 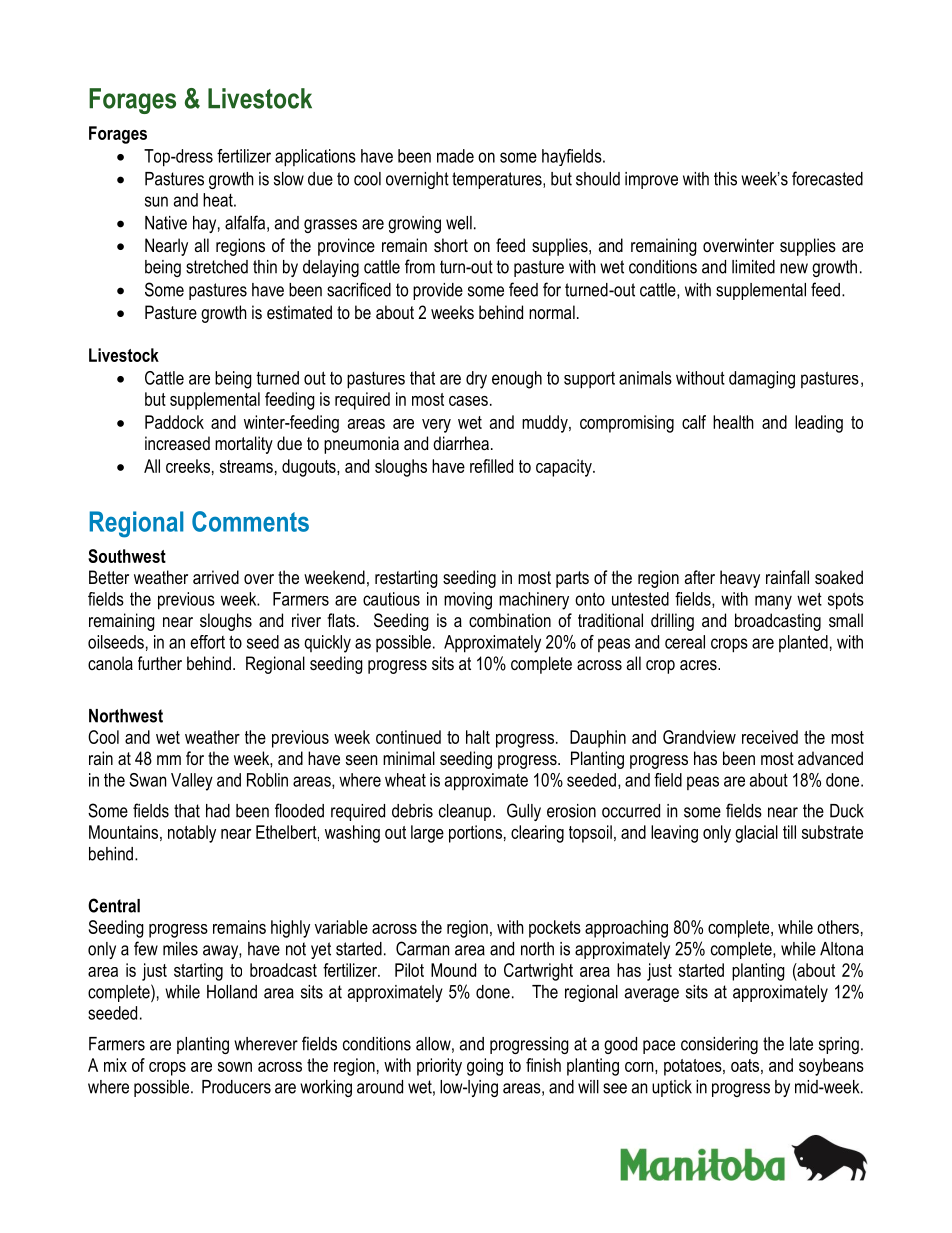 I want to click on combination, so click(x=510, y=620).
